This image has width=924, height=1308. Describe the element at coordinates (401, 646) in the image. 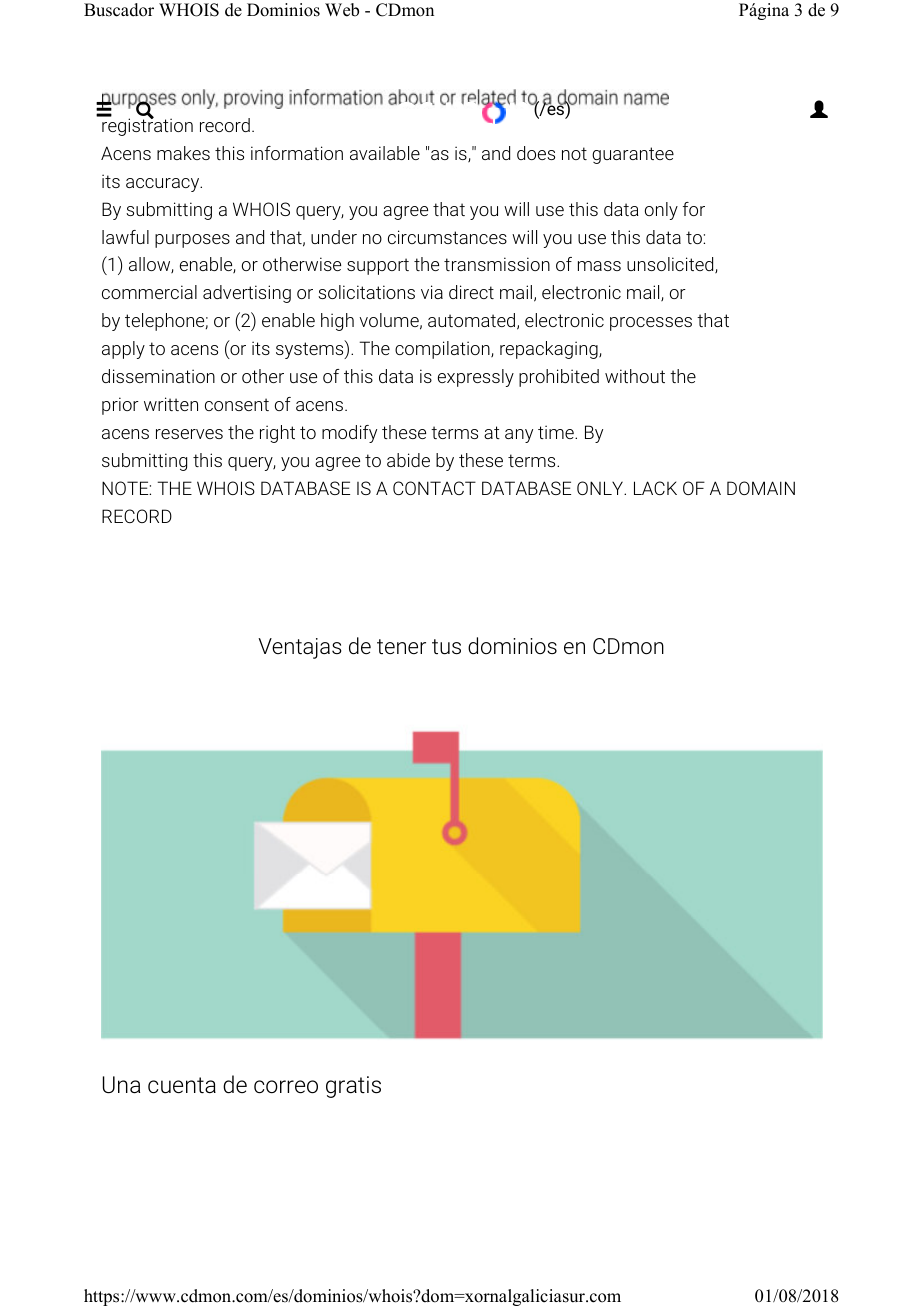

I see `tener` at that location.
